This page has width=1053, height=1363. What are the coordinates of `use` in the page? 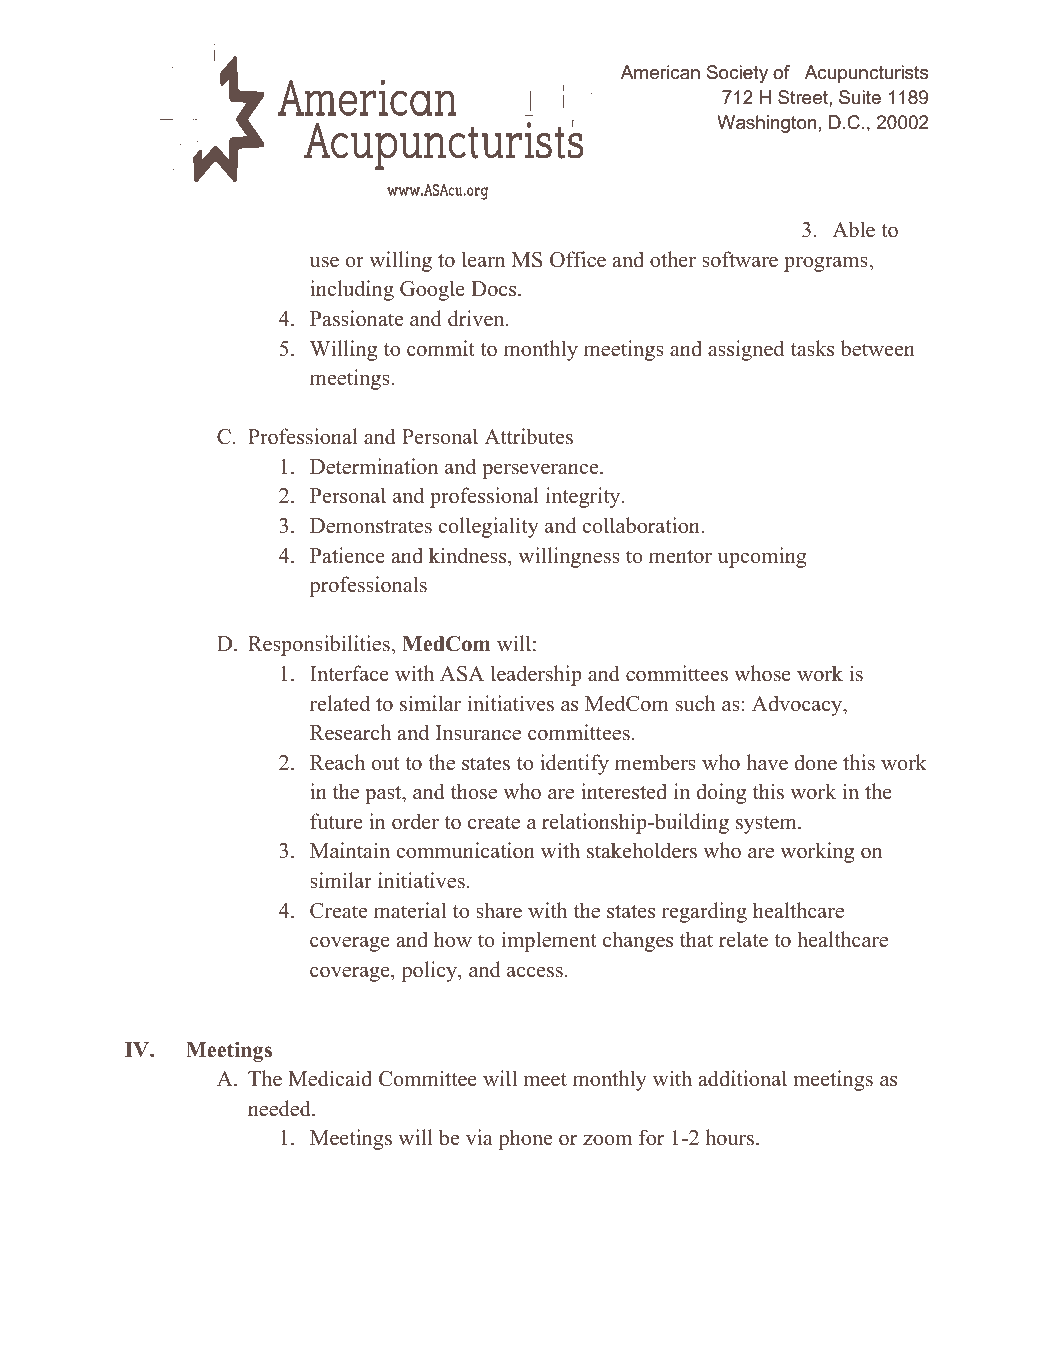 It's located at (324, 262).
